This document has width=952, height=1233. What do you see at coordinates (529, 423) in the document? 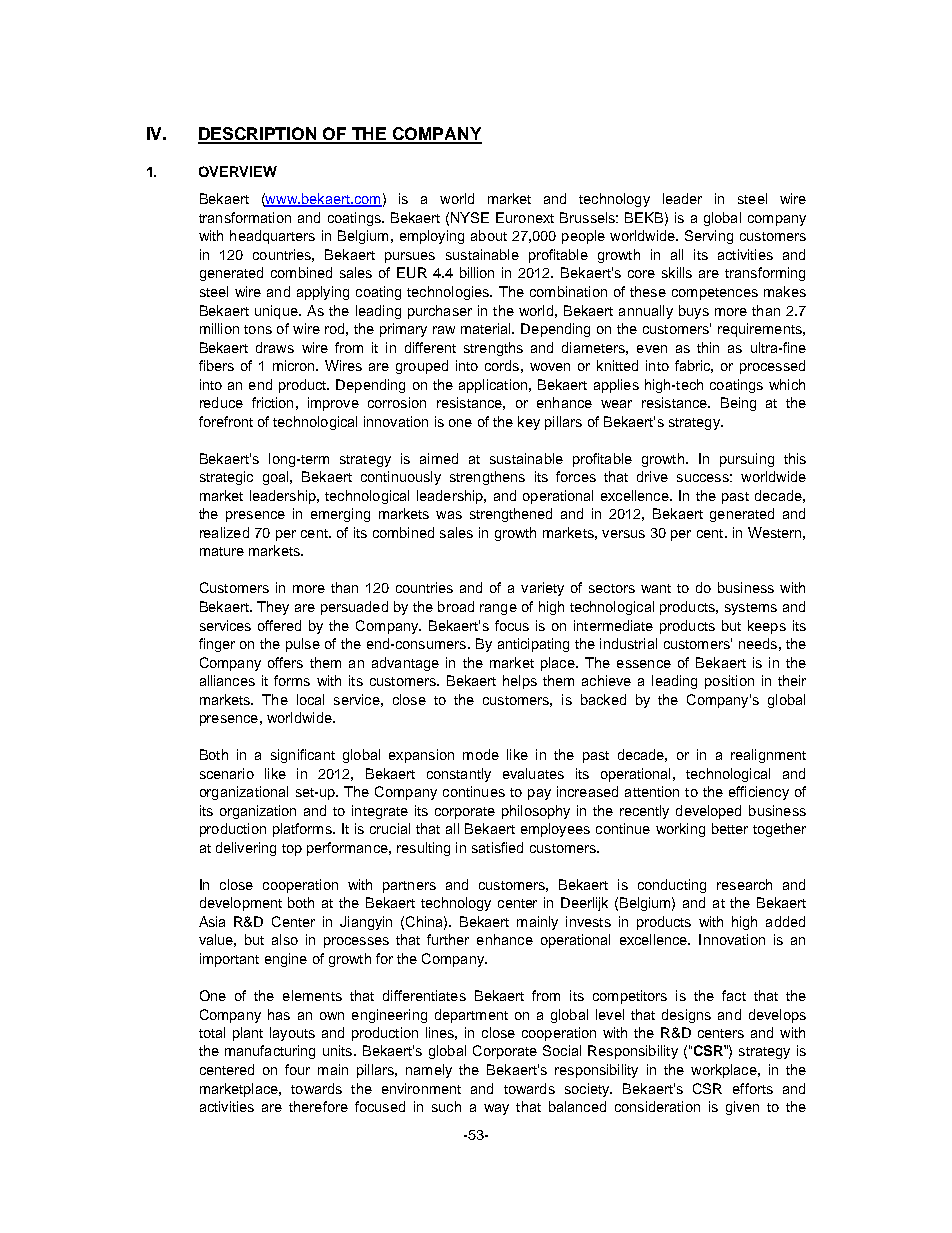
I see `key` at bounding box center [529, 423].
